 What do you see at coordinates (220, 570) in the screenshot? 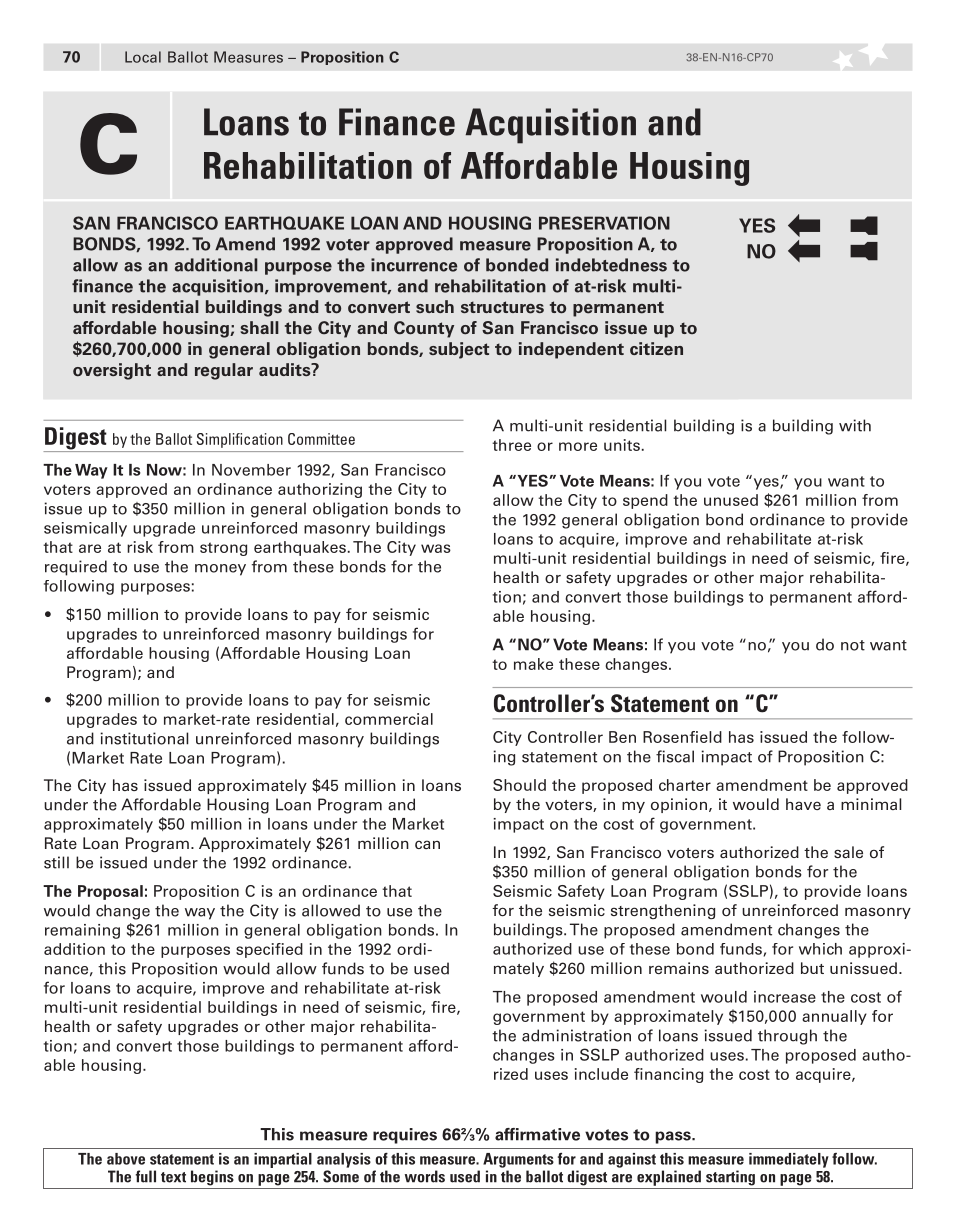
I see `money` at bounding box center [220, 570].
